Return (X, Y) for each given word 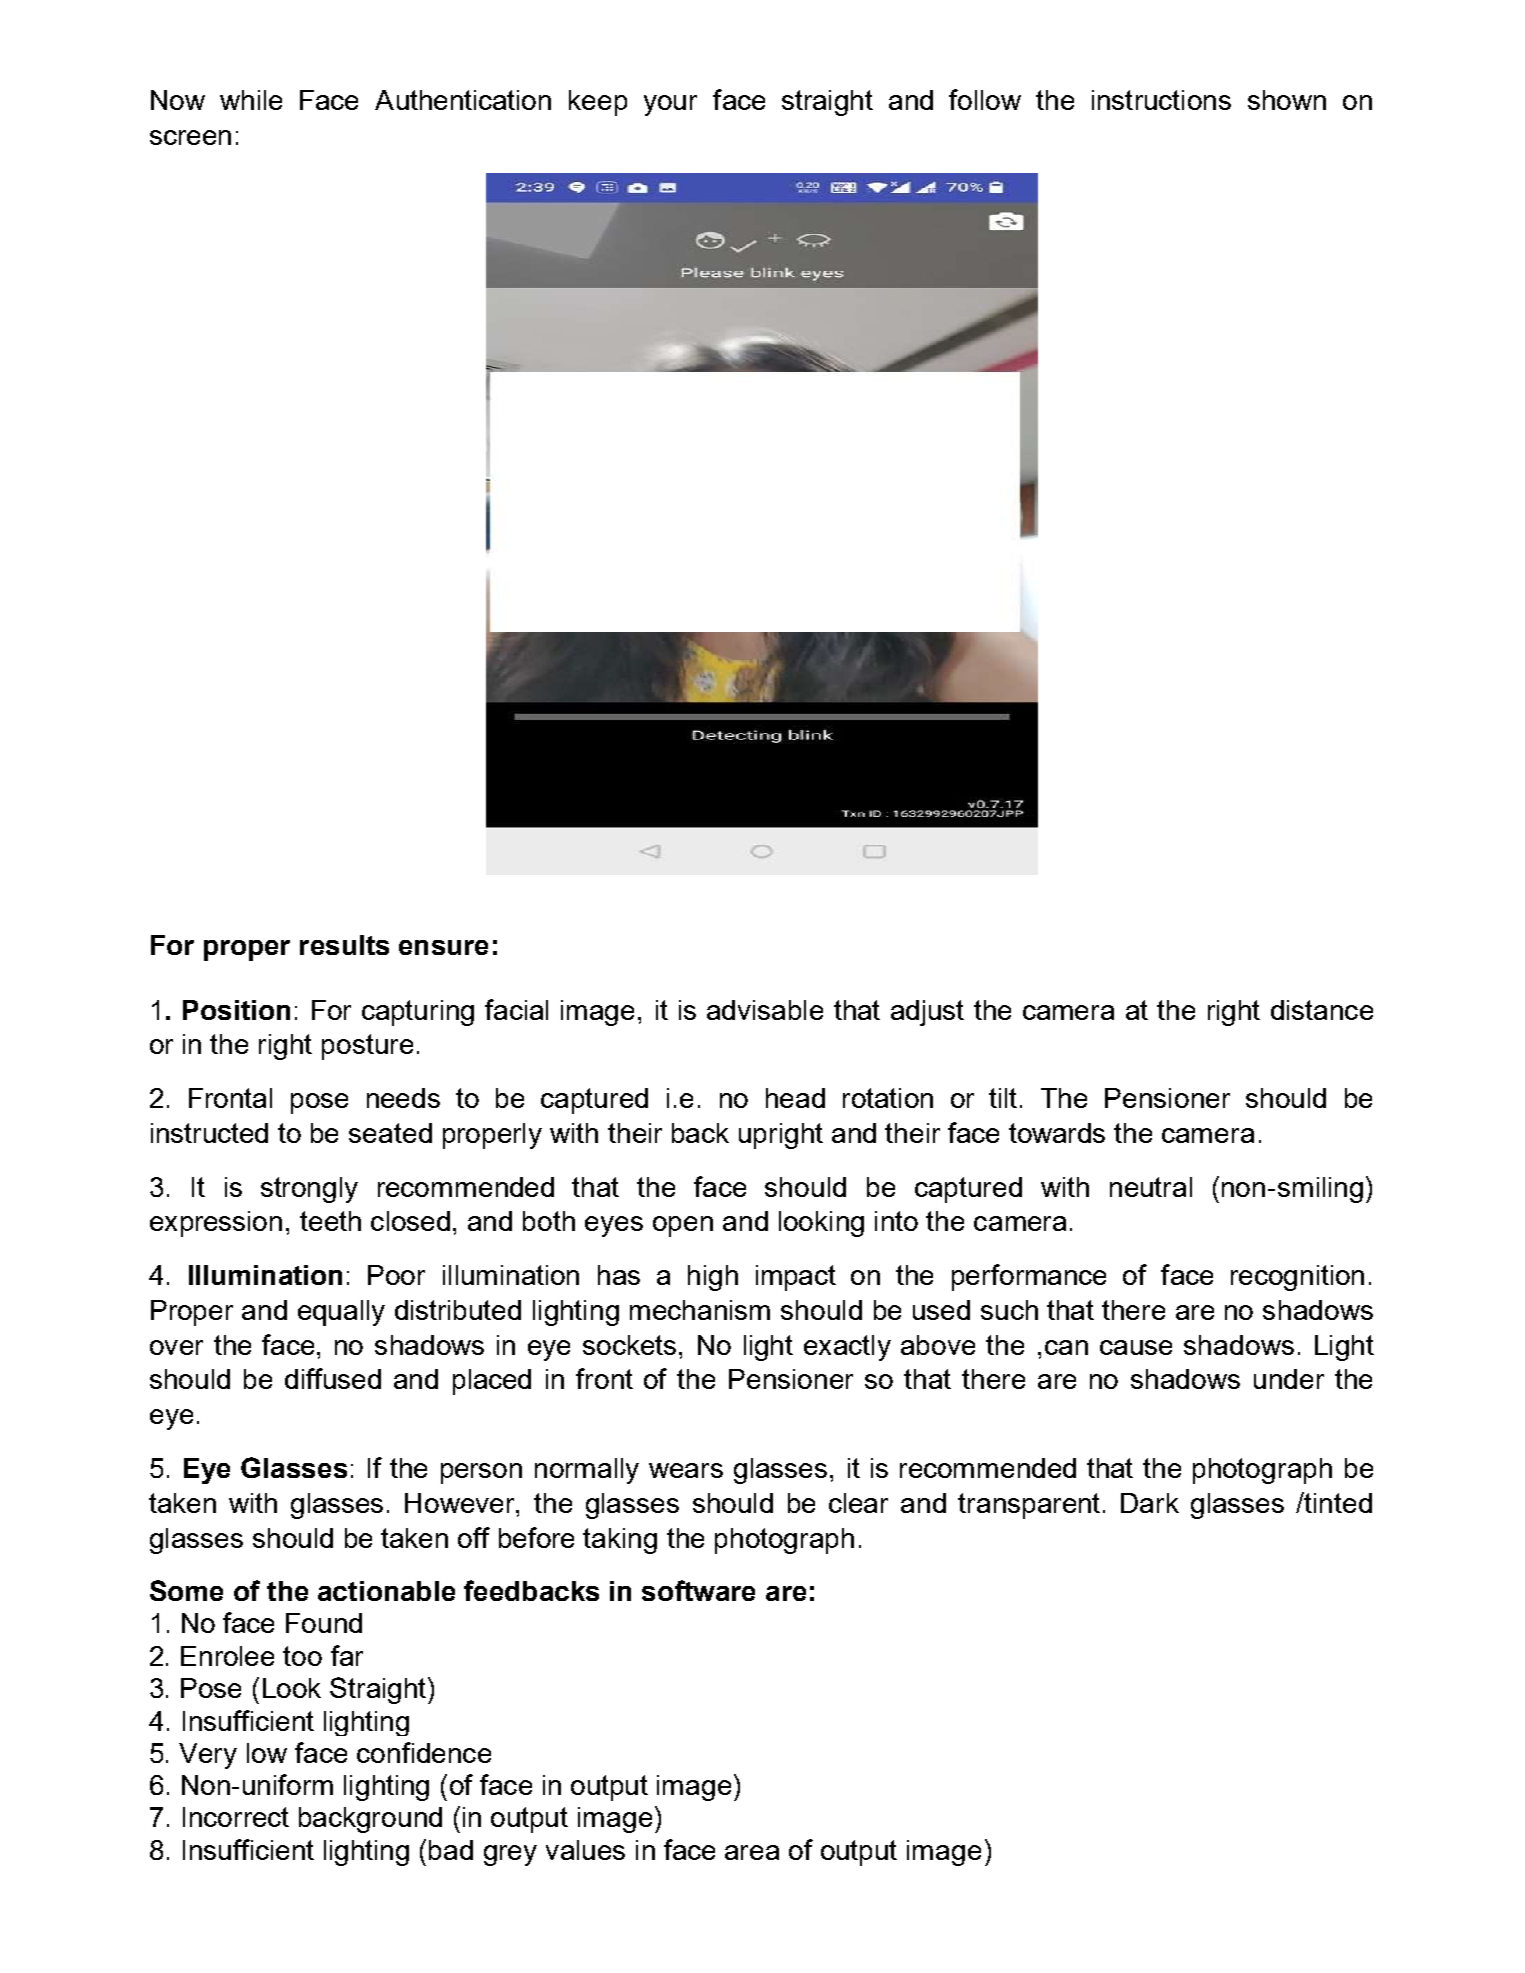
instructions (1161, 100)
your (670, 105)
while (251, 100)
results (344, 945)
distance (1322, 1010)
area (752, 1852)
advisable (765, 1010)
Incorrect (236, 1817)
